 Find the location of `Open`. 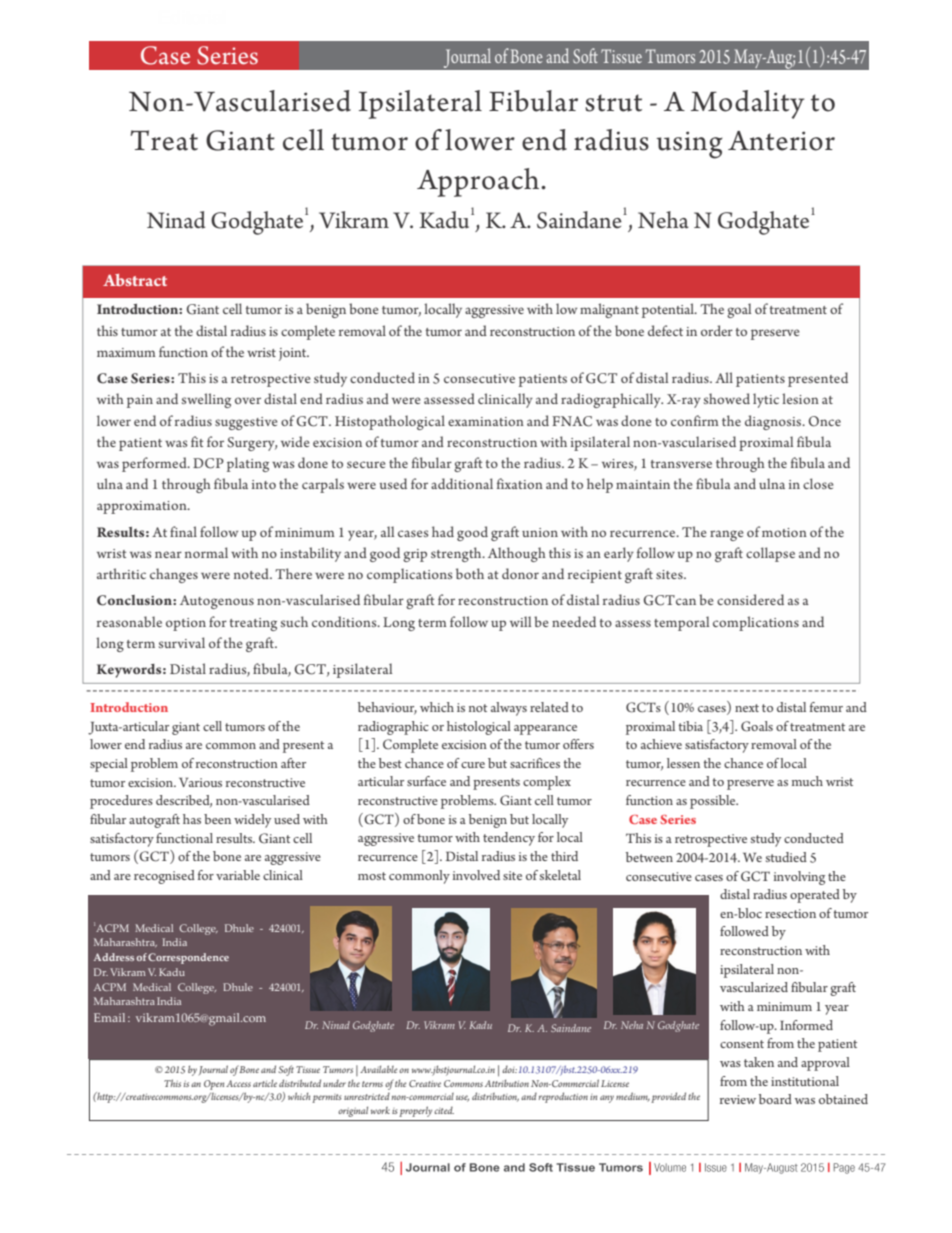

Open is located at coordinates (214, 1085).
